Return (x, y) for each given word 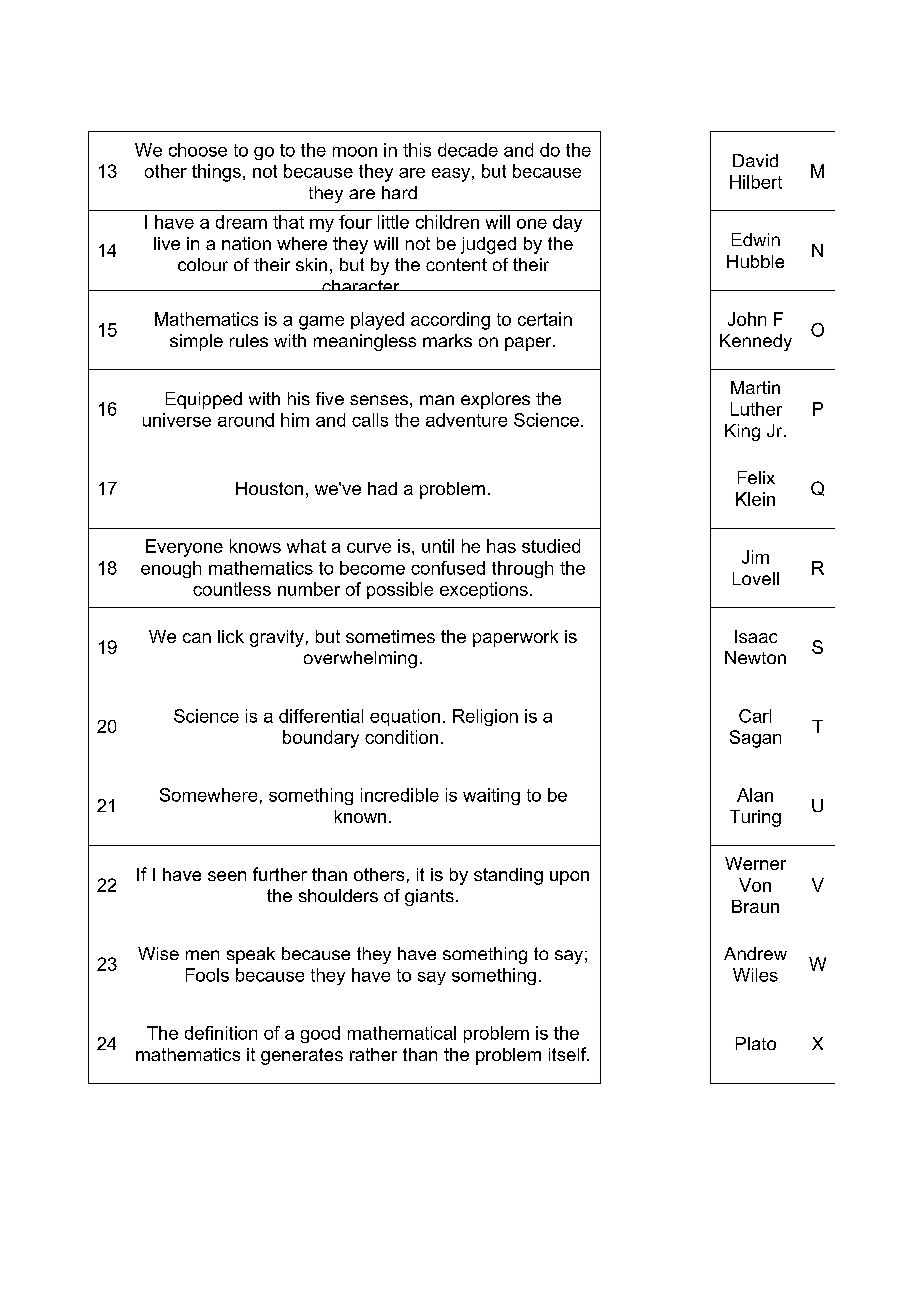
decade (468, 150)
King (742, 432)
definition (221, 1033)
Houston (269, 488)
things (216, 173)
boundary (321, 739)
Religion (485, 717)
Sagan (755, 739)
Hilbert (756, 182)
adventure (466, 420)
